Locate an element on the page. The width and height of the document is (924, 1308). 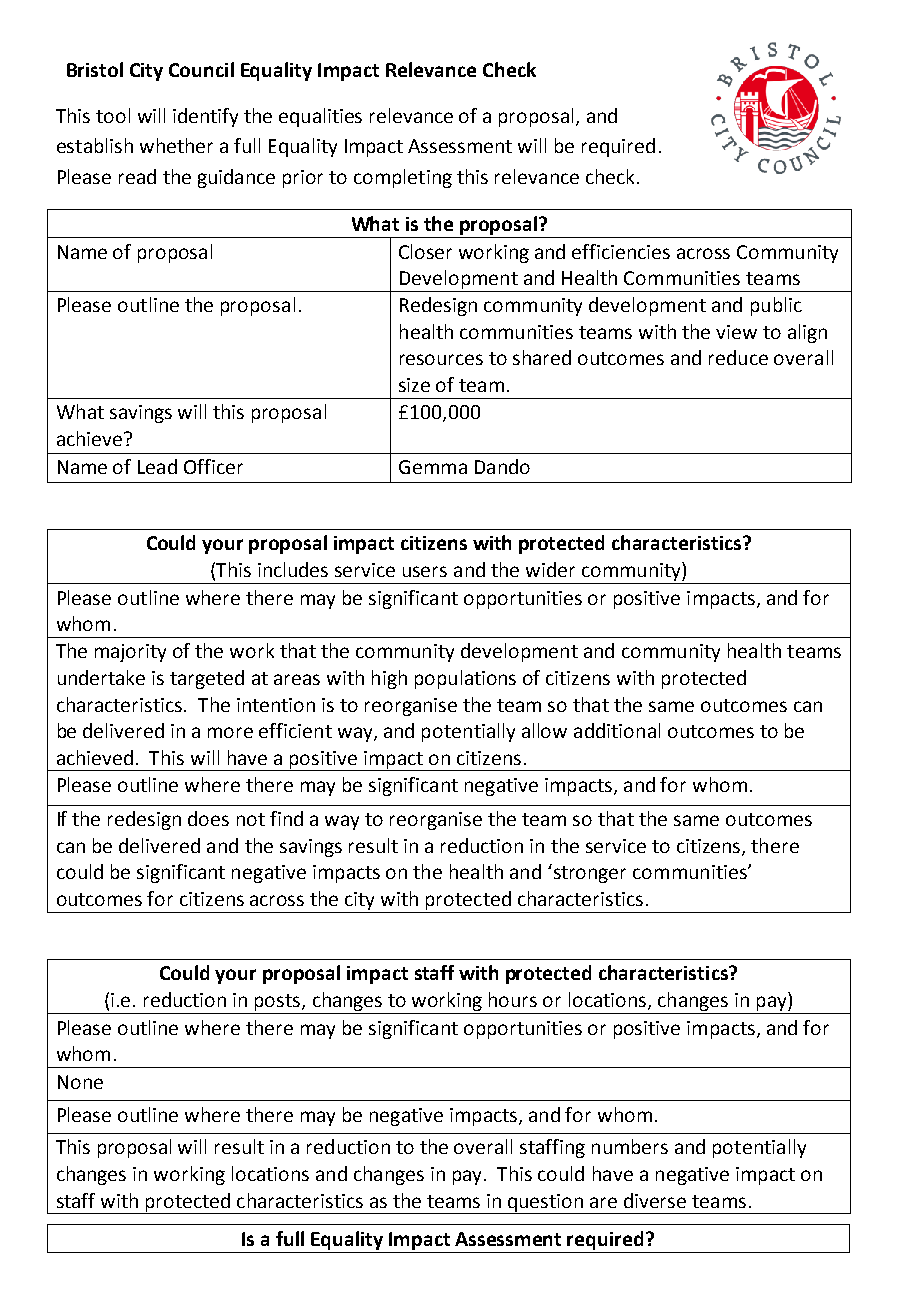
resources is located at coordinates (441, 359).
